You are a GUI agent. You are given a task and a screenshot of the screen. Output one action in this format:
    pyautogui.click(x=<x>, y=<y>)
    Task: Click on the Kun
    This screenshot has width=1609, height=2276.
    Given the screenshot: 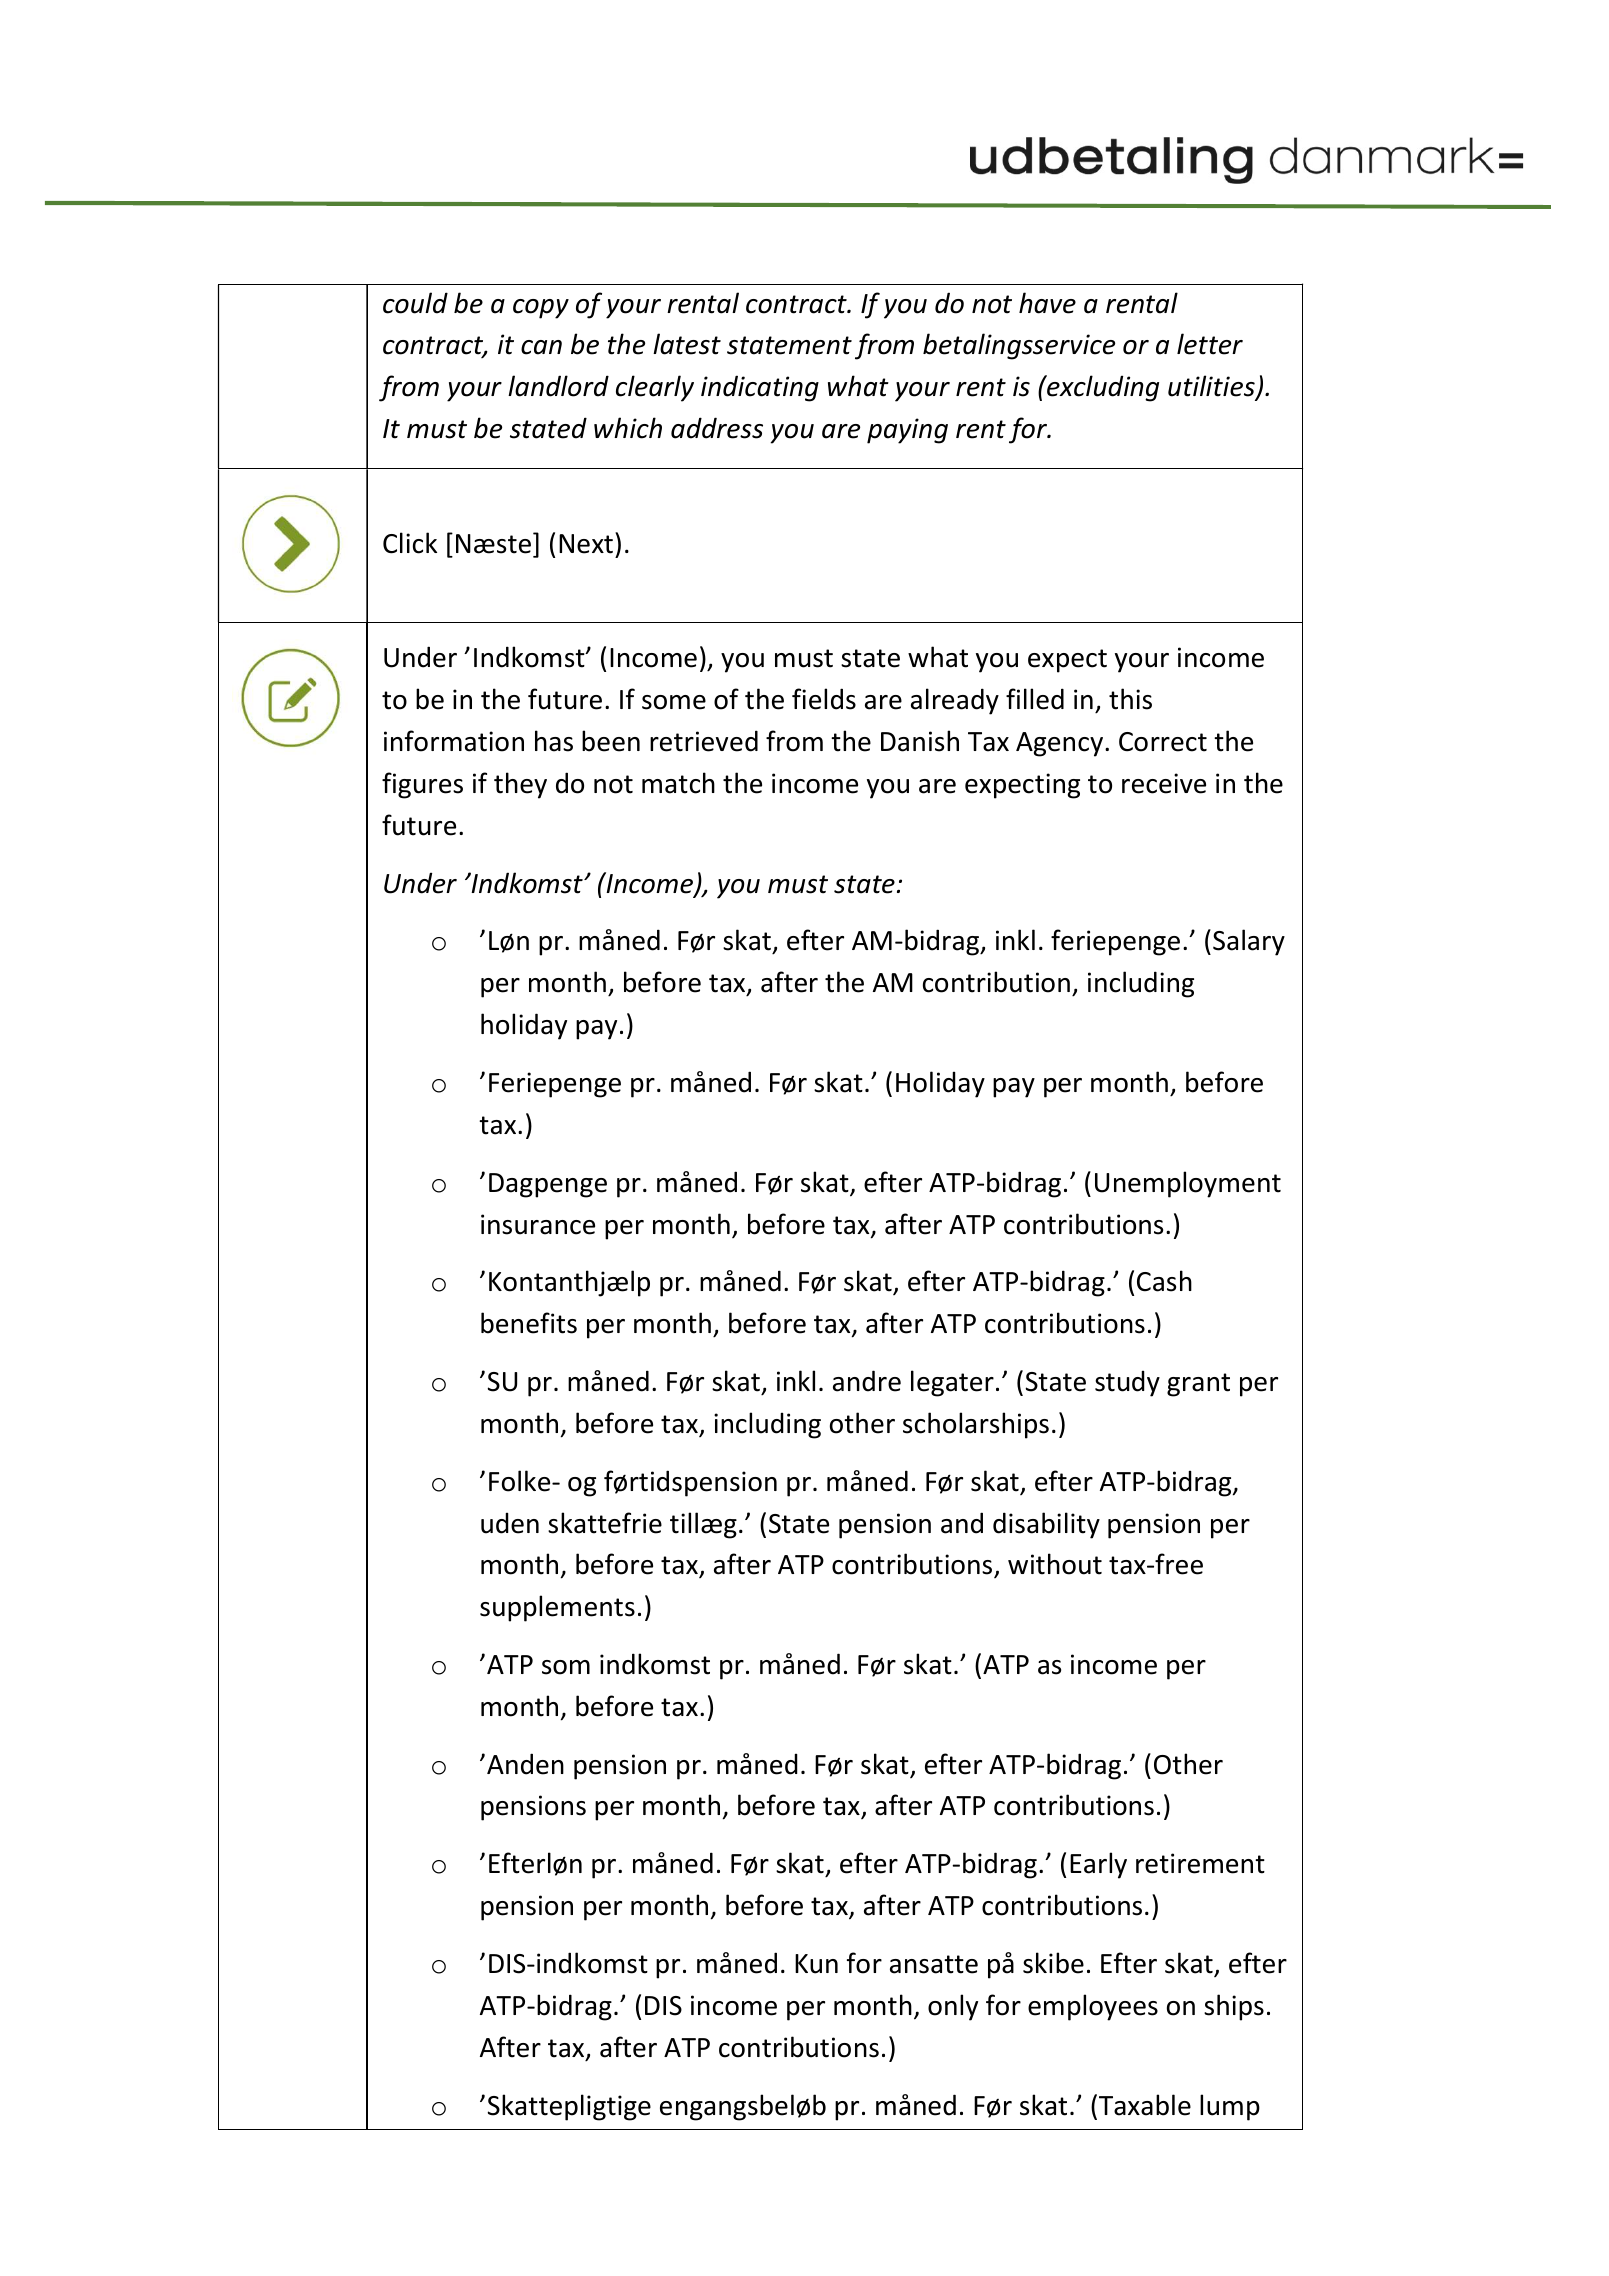 What is the action you would take?
    pyautogui.click(x=816, y=1964)
